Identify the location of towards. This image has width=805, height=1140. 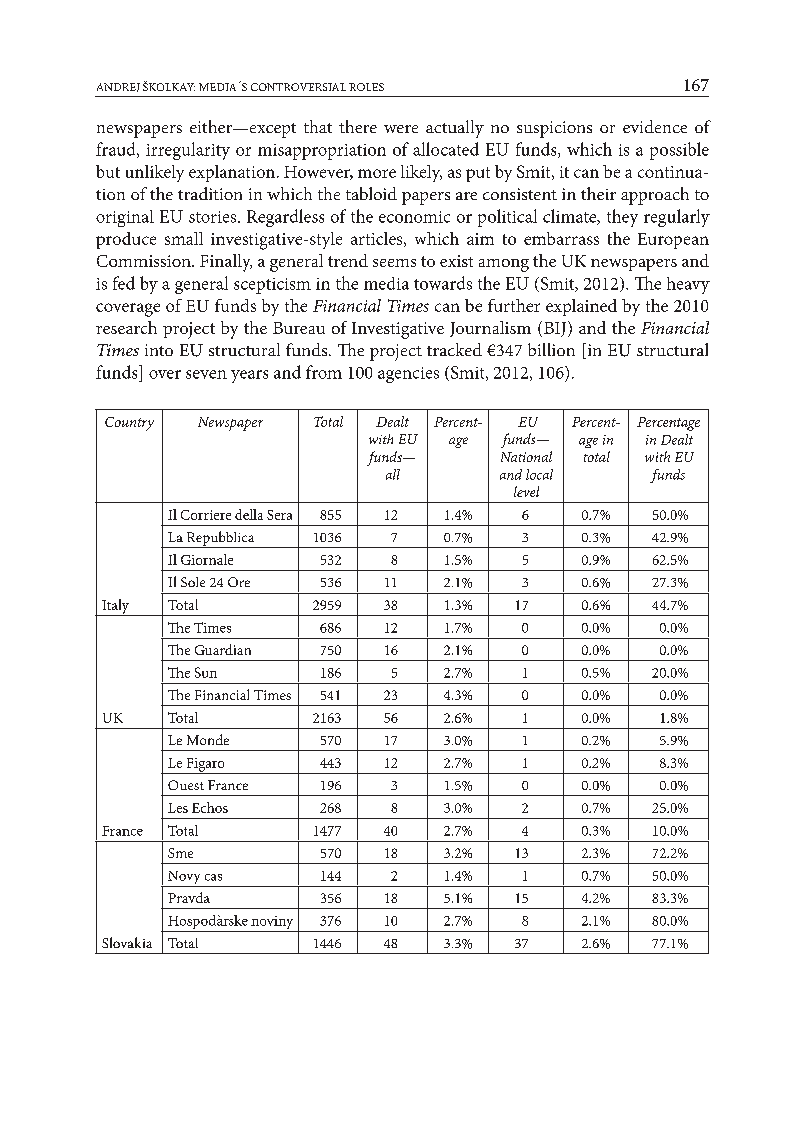
(443, 283).
